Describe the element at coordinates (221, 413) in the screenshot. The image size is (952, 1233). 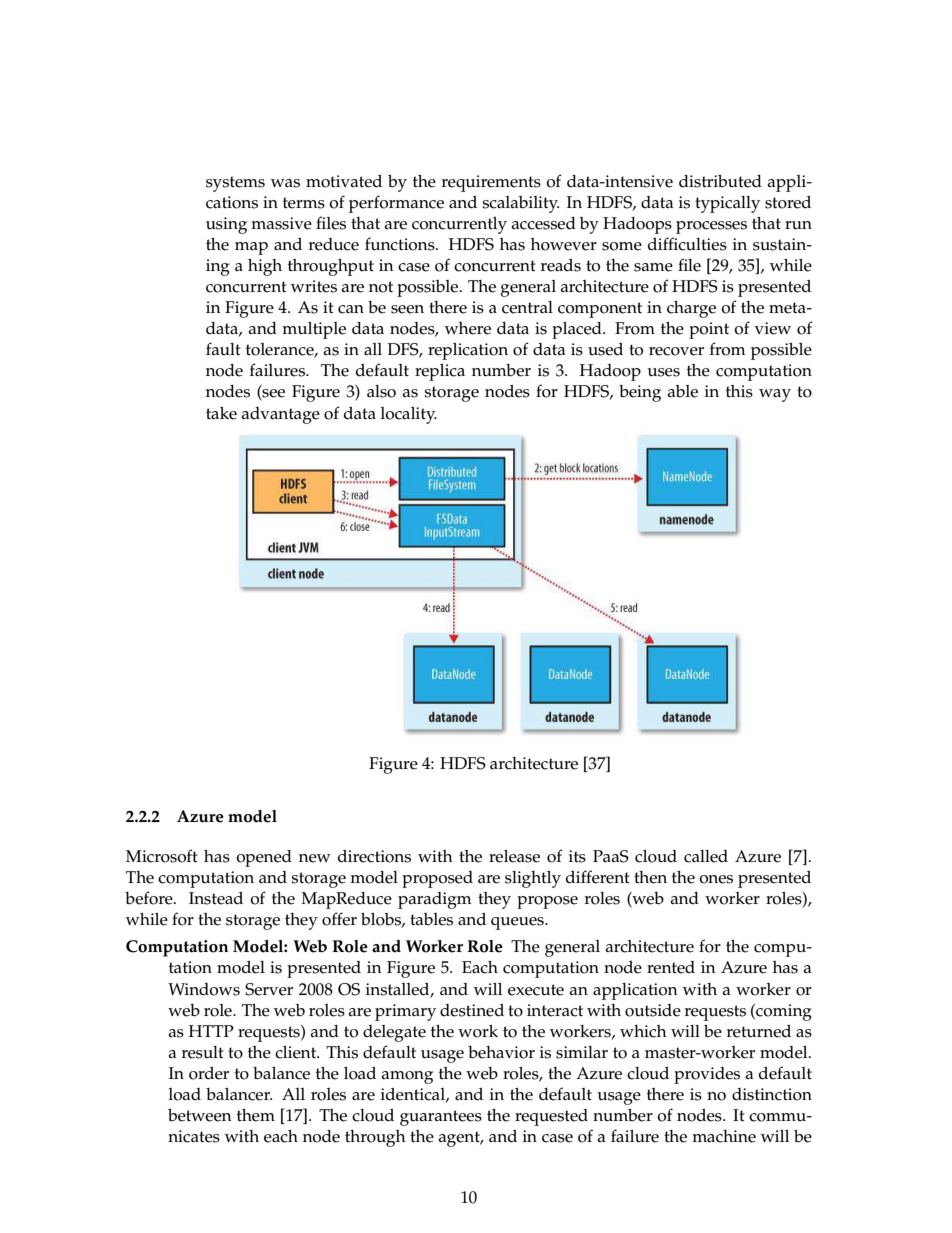
I see `take` at that location.
